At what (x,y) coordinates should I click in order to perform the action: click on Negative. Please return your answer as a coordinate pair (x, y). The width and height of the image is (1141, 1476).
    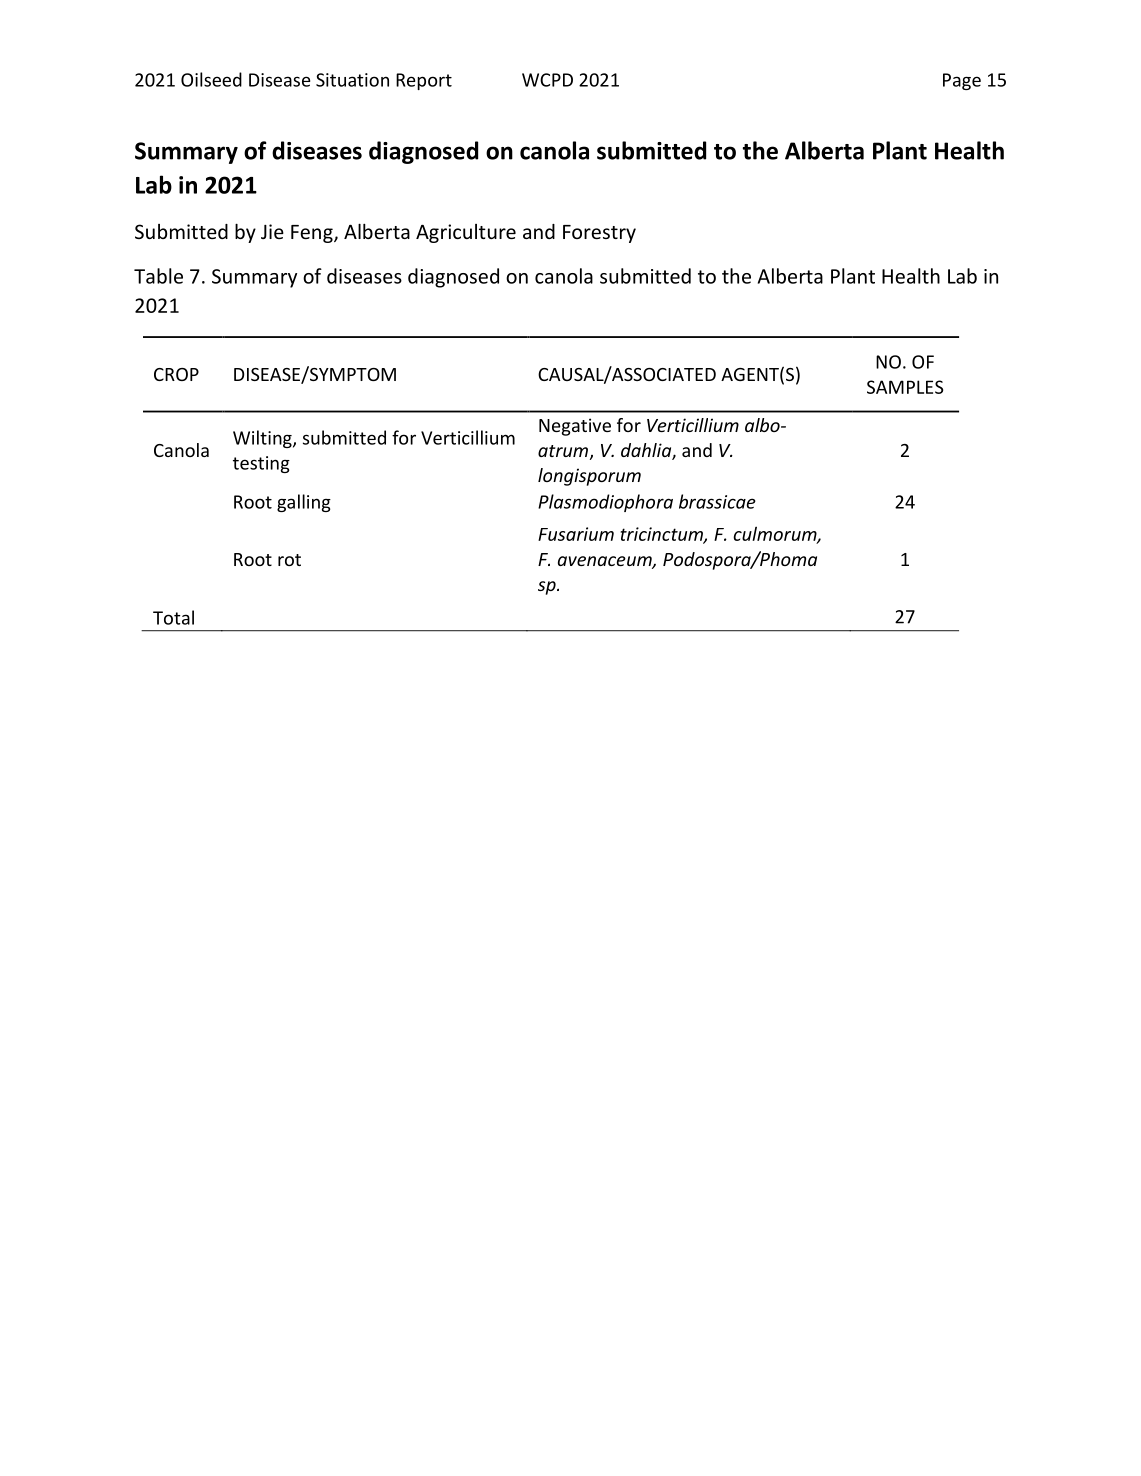
    Looking at the image, I should click on (575, 427).
